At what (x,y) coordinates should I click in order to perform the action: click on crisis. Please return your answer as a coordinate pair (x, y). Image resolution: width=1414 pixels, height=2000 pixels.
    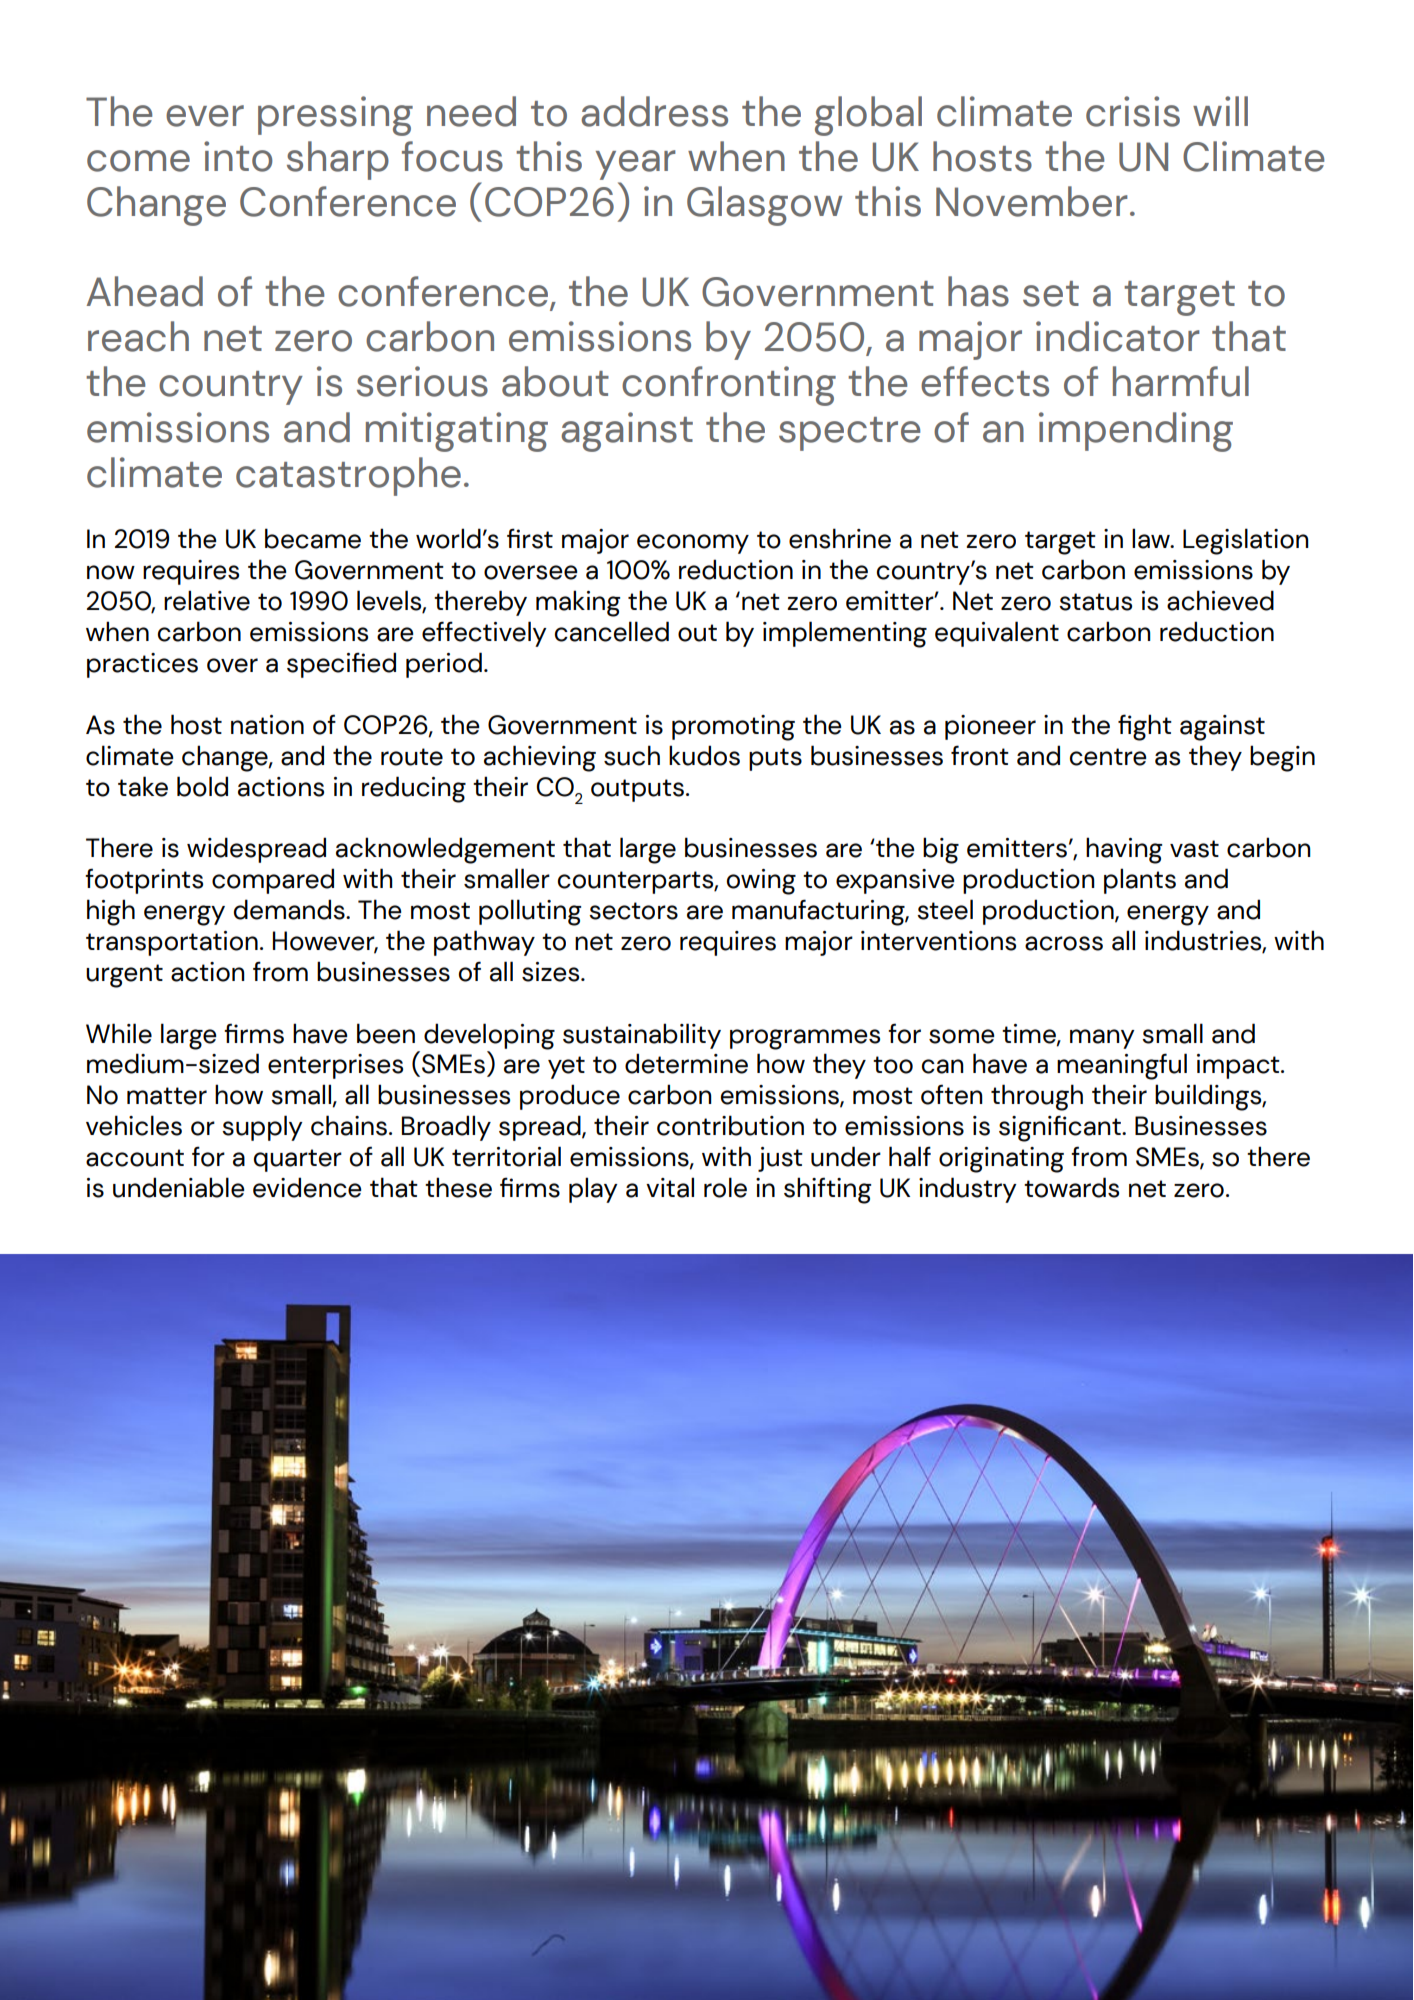
    Looking at the image, I should click on (1133, 111).
